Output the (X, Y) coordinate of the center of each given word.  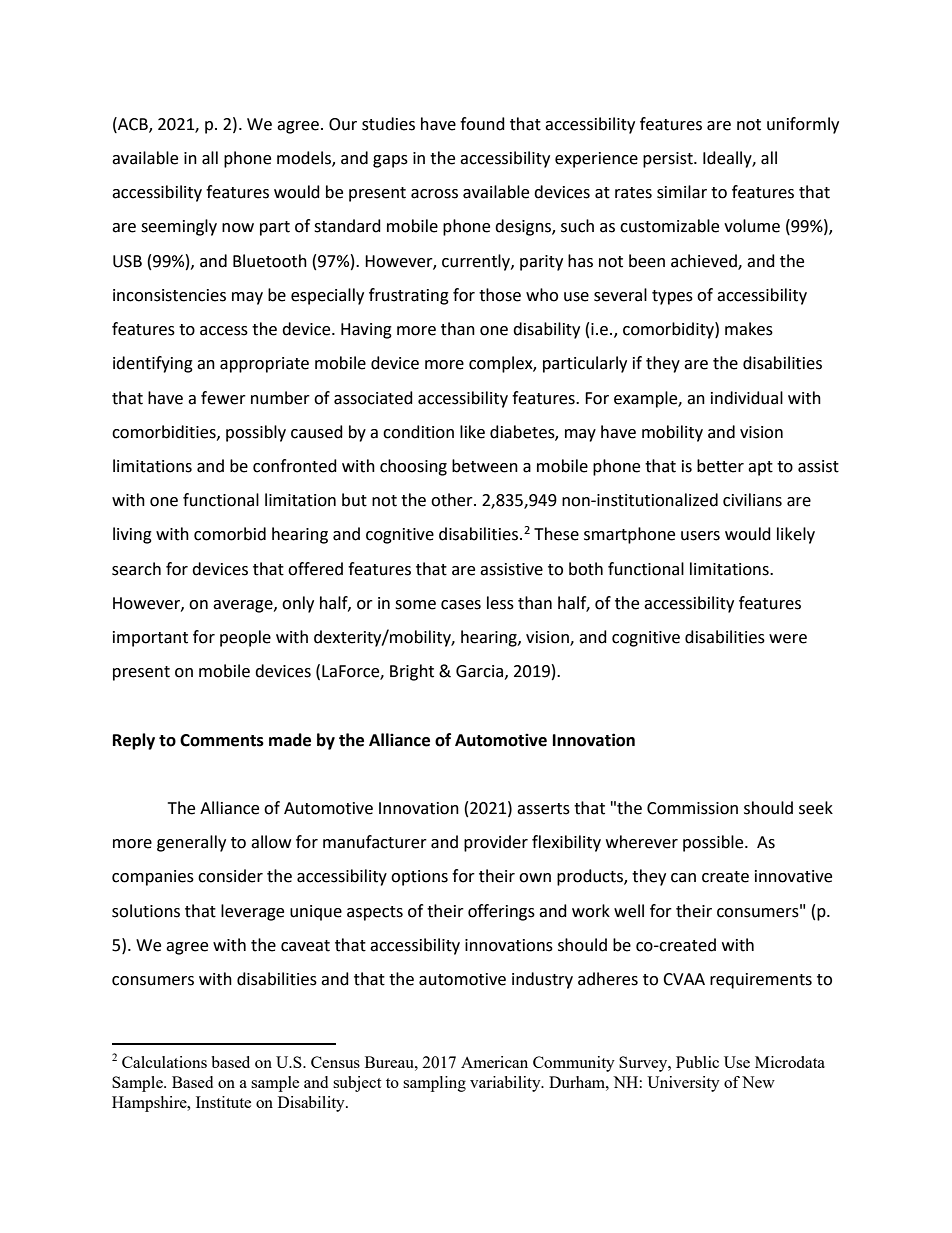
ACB (133, 124)
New (758, 1082)
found (482, 124)
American (494, 1062)
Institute (223, 1102)
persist (669, 160)
